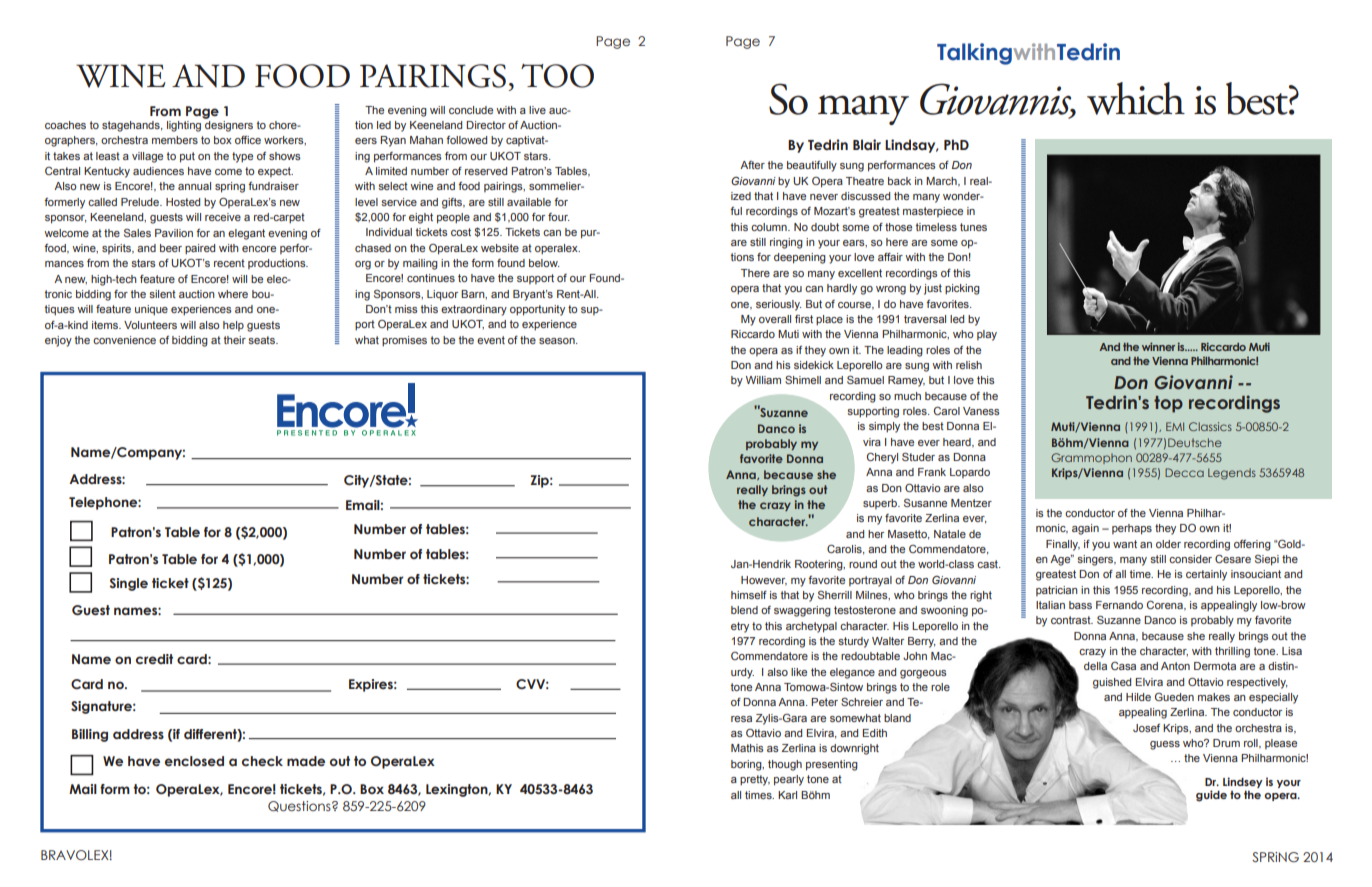  I want to click on Single, so click(128, 584).
